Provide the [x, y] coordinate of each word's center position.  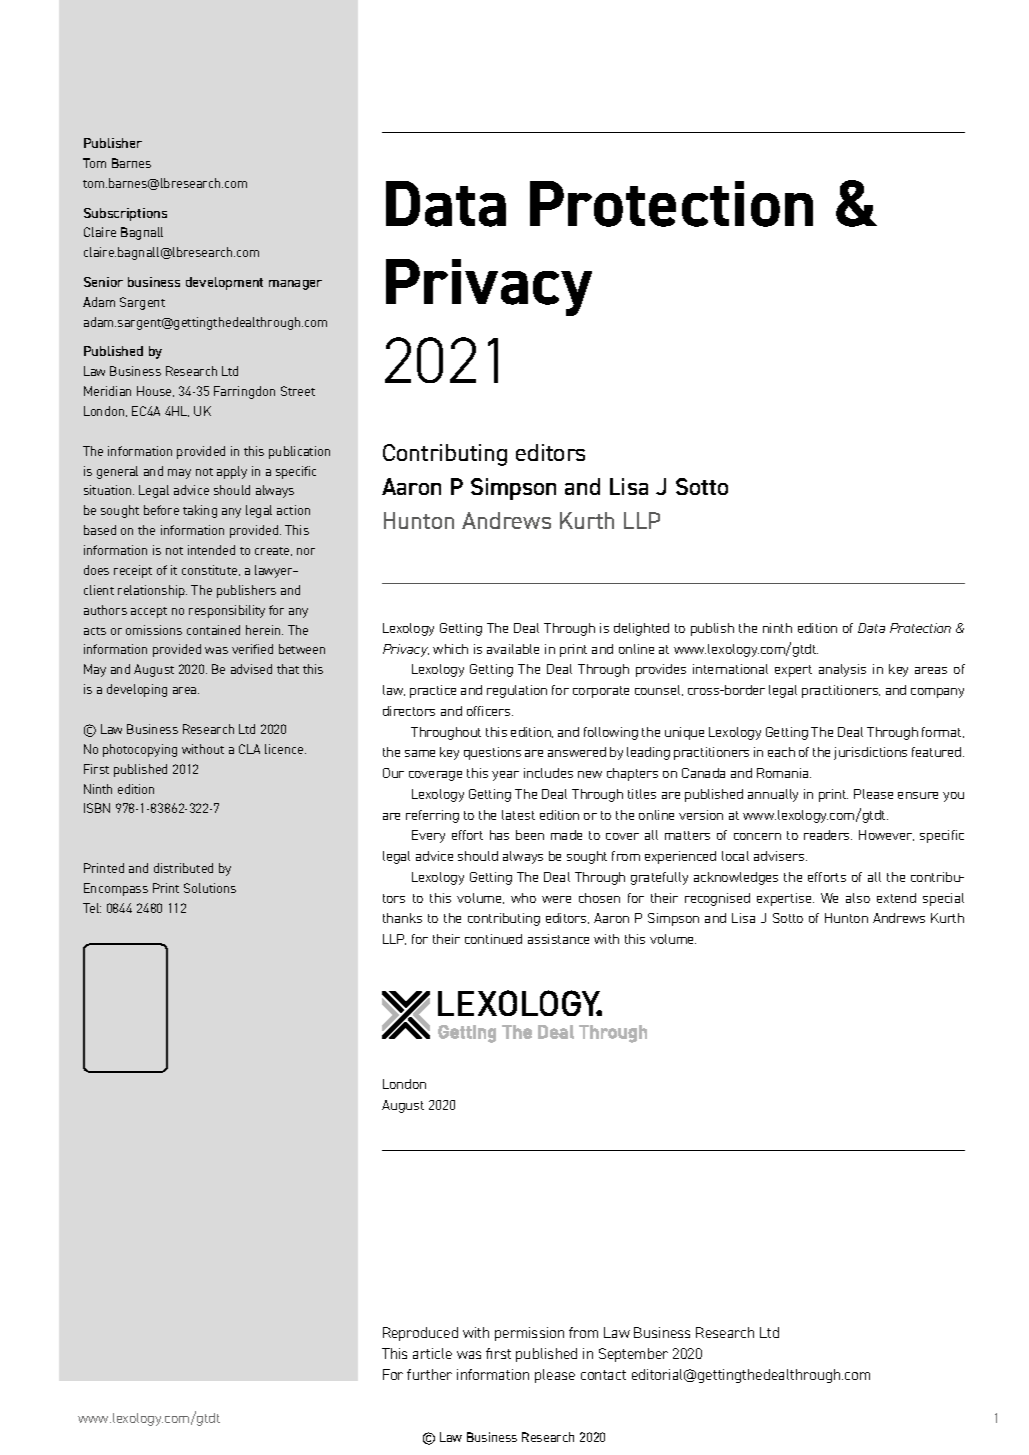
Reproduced [420, 1334]
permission [529, 1334]
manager [295, 285]
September [633, 1355]
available [513, 649]
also [858, 898]
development [224, 283]
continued [493, 939]
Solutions [210, 888]
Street [298, 391]
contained [213, 630]
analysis [842, 670]
